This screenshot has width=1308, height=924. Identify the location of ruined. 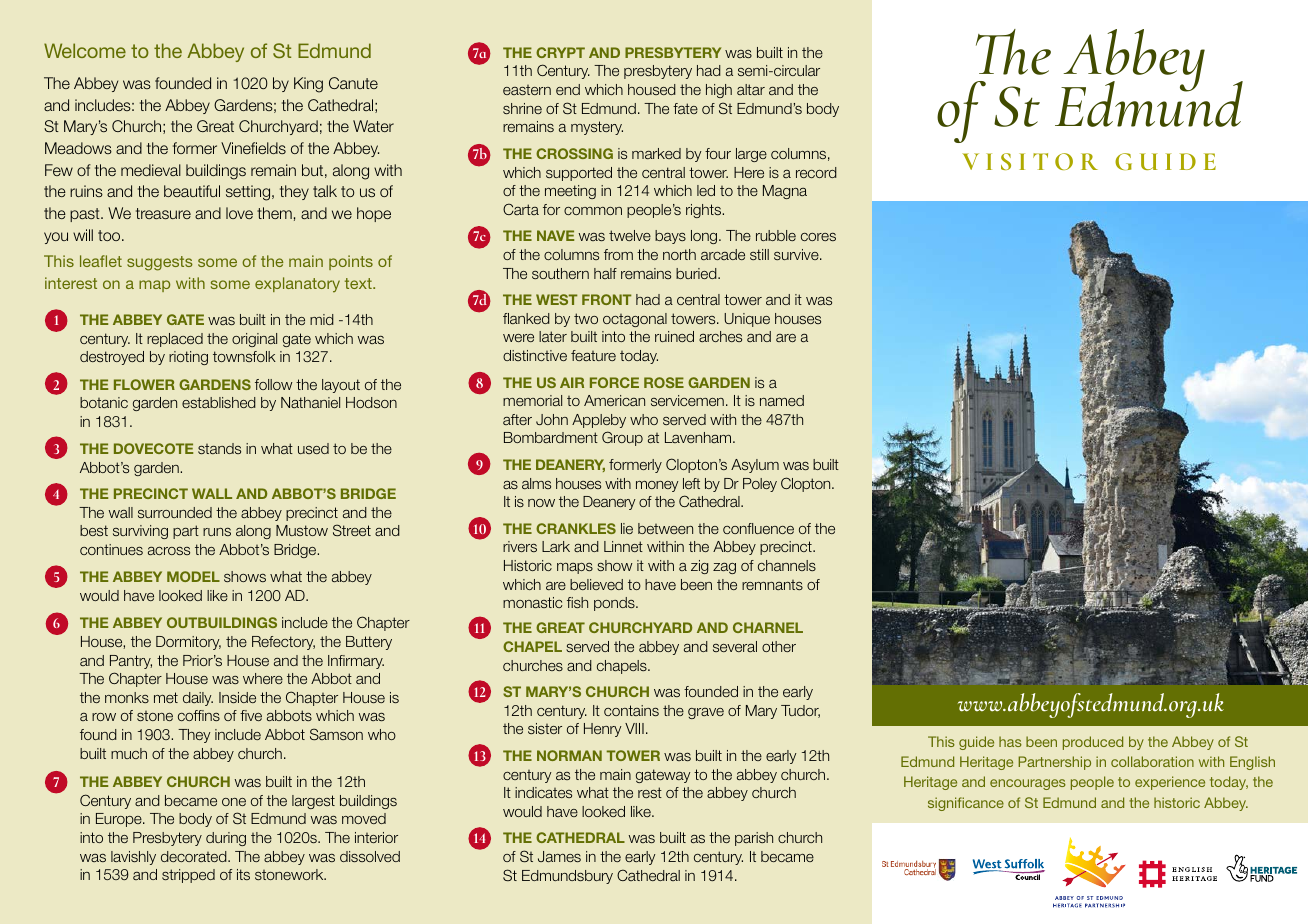
(674, 336).
